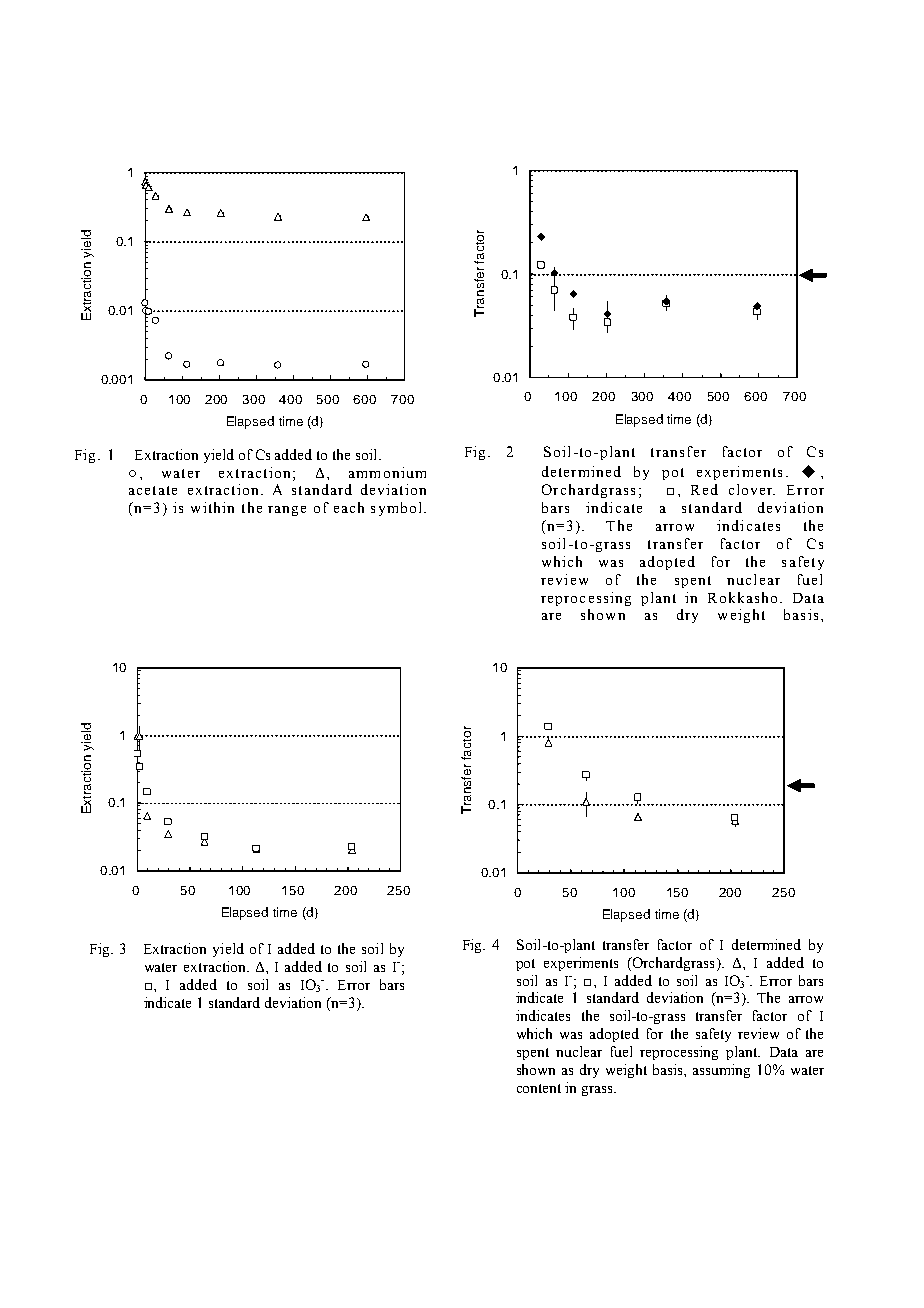  Describe the element at coordinates (387, 472) in the screenshot. I see `ammonium` at that location.
